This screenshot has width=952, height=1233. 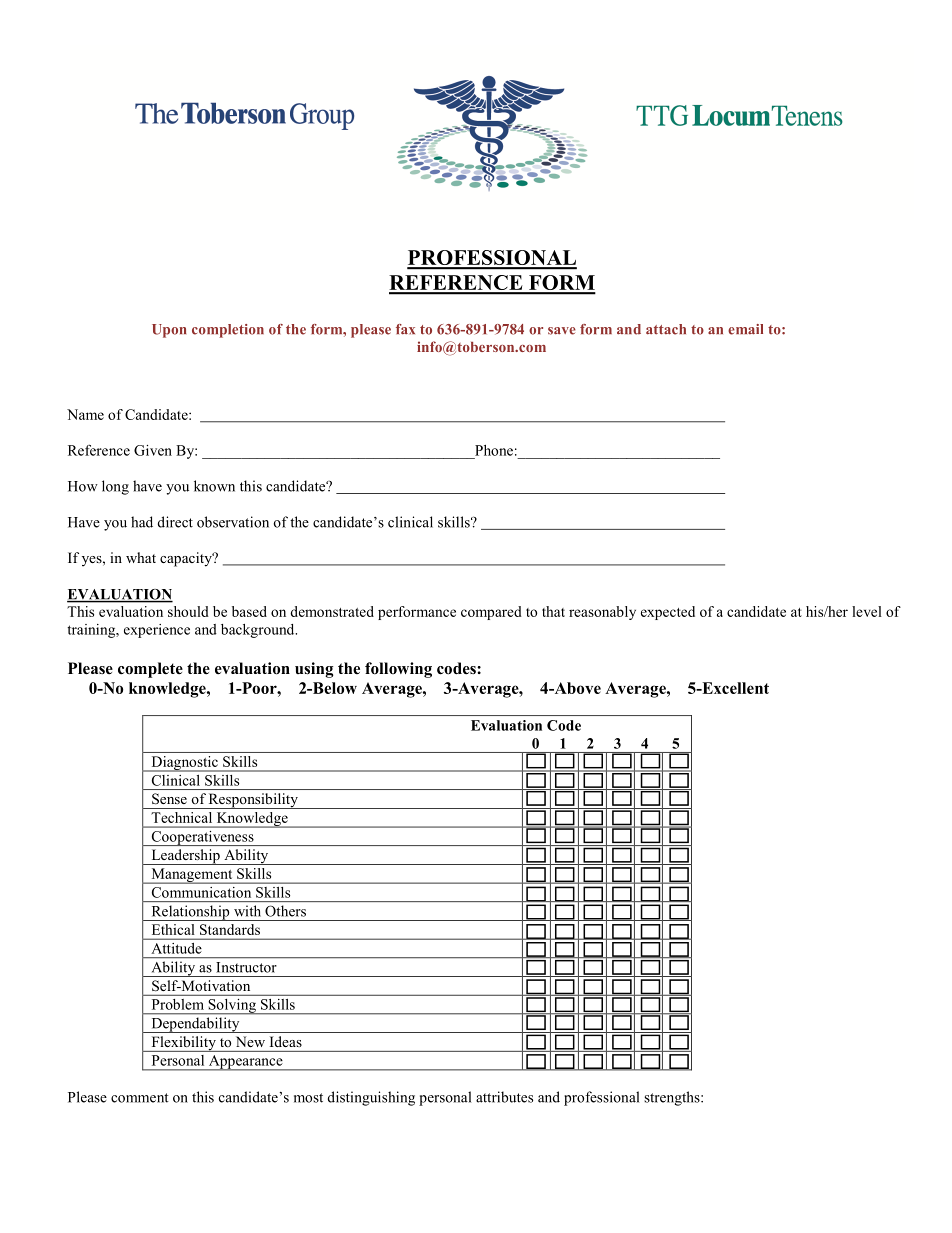 What do you see at coordinates (253, 801) in the screenshot?
I see `Responsibility` at bounding box center [253, 801].
